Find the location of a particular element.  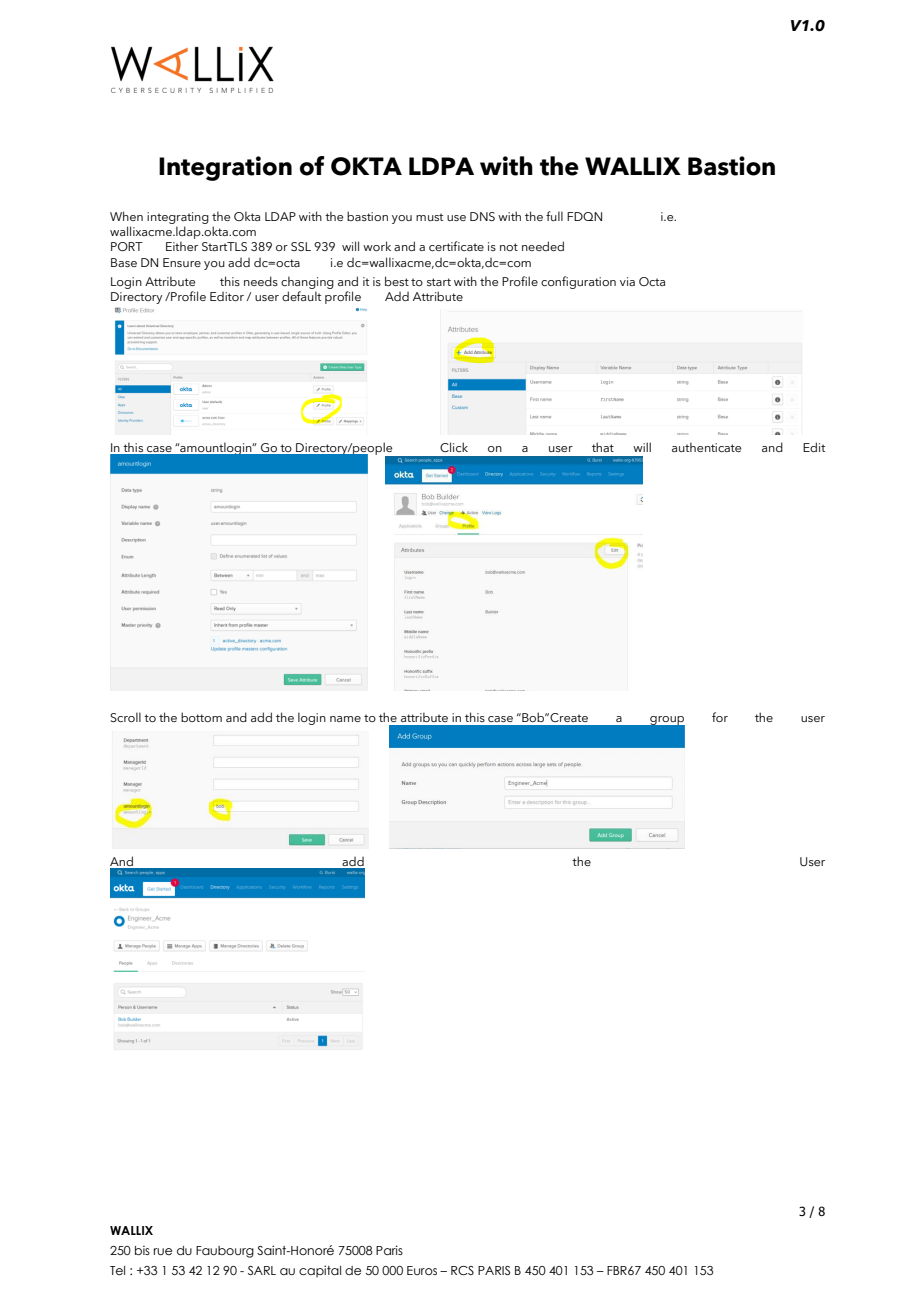

that is located at coordinates (603, 447).
